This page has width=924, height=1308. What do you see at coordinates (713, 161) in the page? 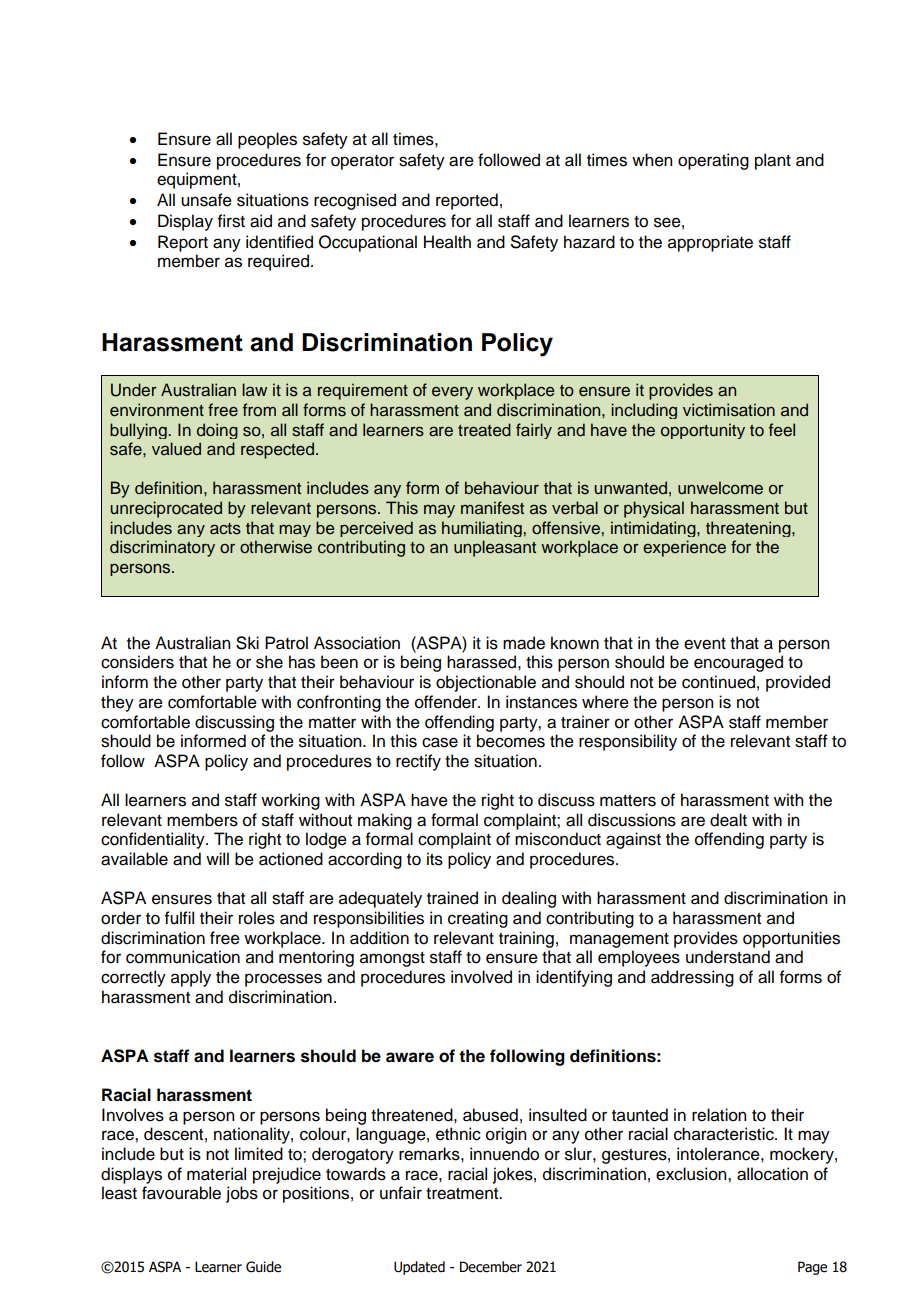
I see `operating` at bounding box center [713, 161].
